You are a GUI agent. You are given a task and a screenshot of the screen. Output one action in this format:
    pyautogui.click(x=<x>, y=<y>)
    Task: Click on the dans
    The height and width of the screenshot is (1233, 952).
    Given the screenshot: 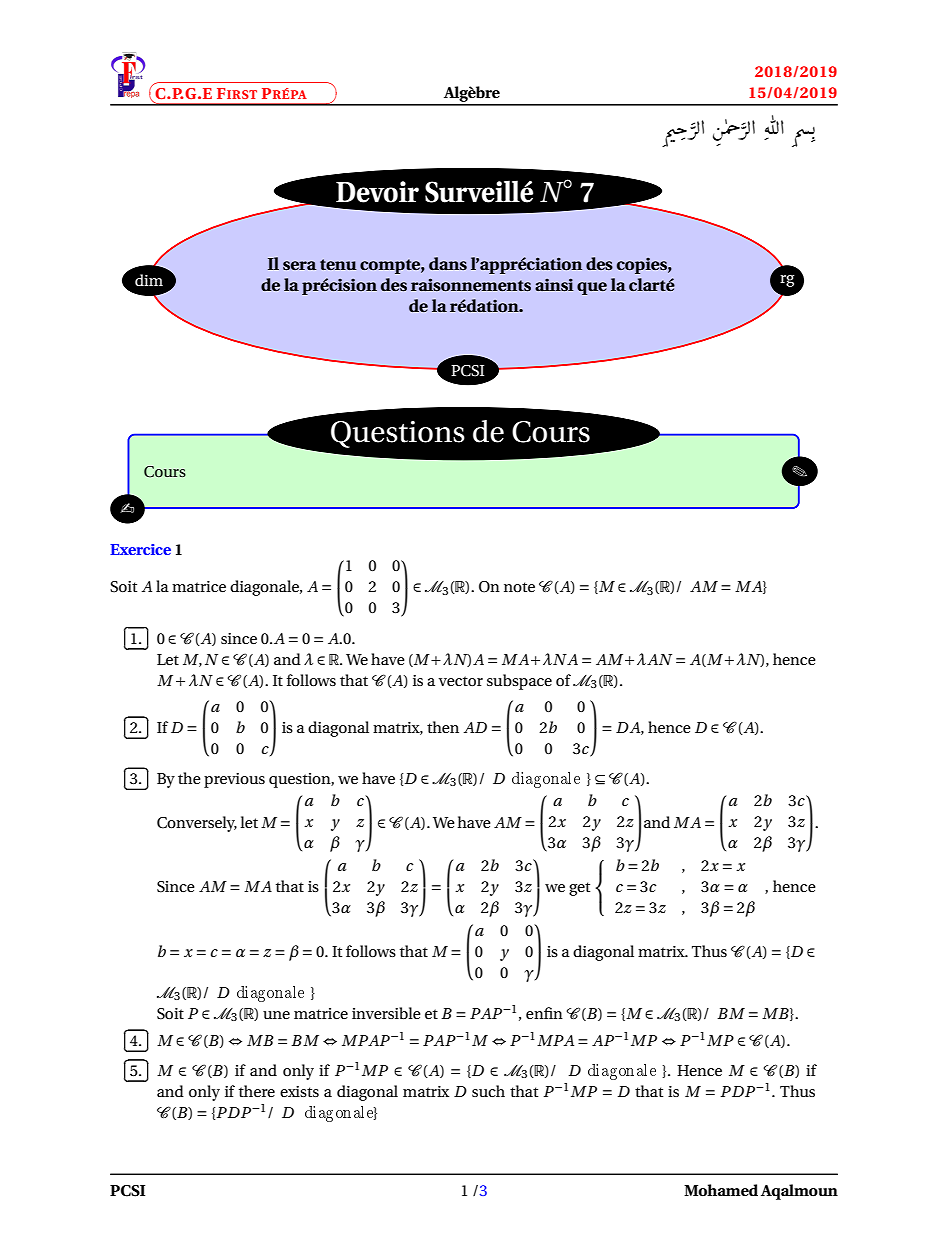 What is the action you would take?
    pyautogui.click(x=448, y=263)
